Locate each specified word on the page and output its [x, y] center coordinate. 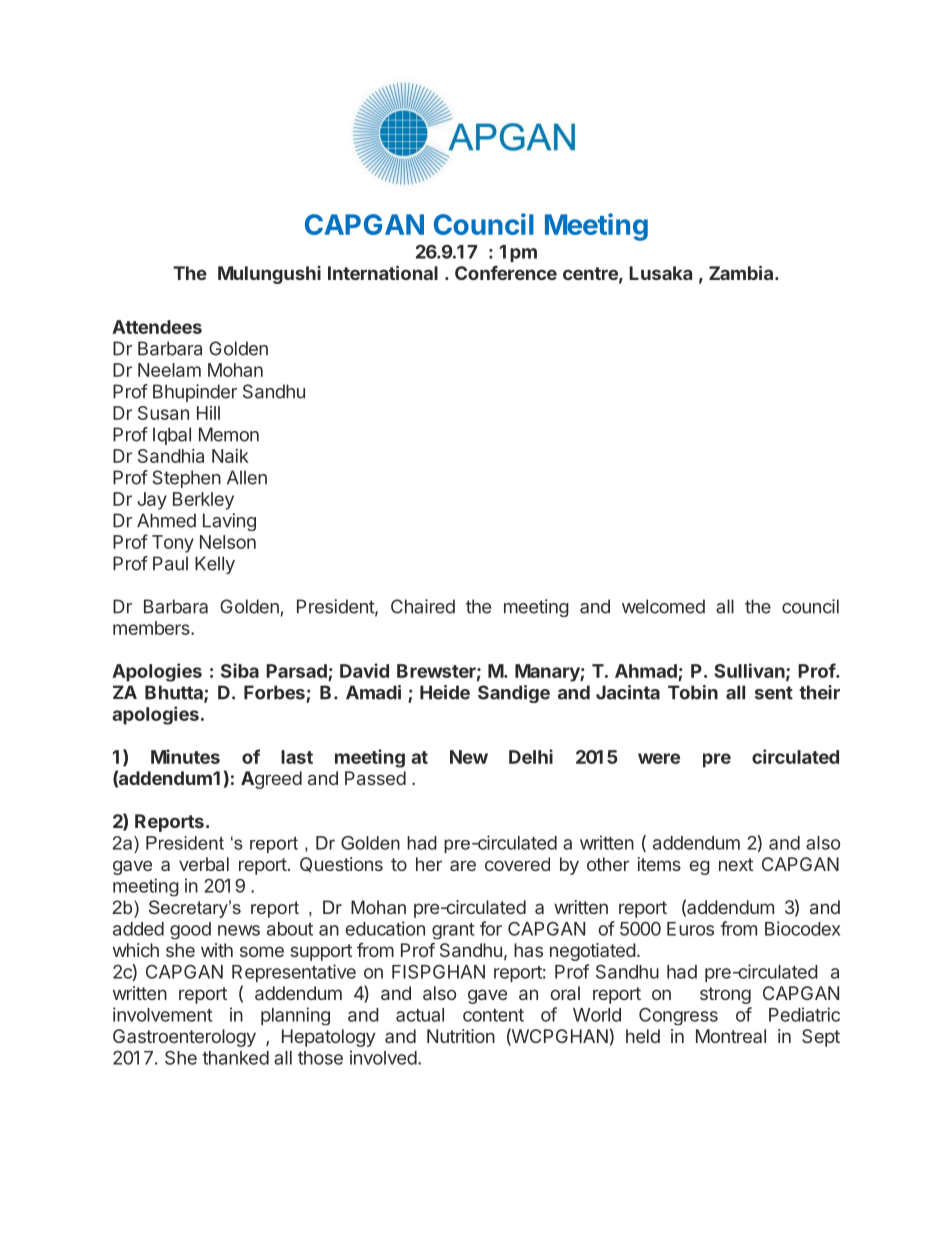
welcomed [663, 606]
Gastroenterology [184, 1038]
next [736, 864]
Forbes [275, 693]
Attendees [157, 327]
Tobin [693, 692]
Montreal [731, 1036]
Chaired [423, 606]
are [463, 865]
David [364, 670]
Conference [506, 273]
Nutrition [461, 1036]
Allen [247, 477]
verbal [204, 864]
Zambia [742, 272]
